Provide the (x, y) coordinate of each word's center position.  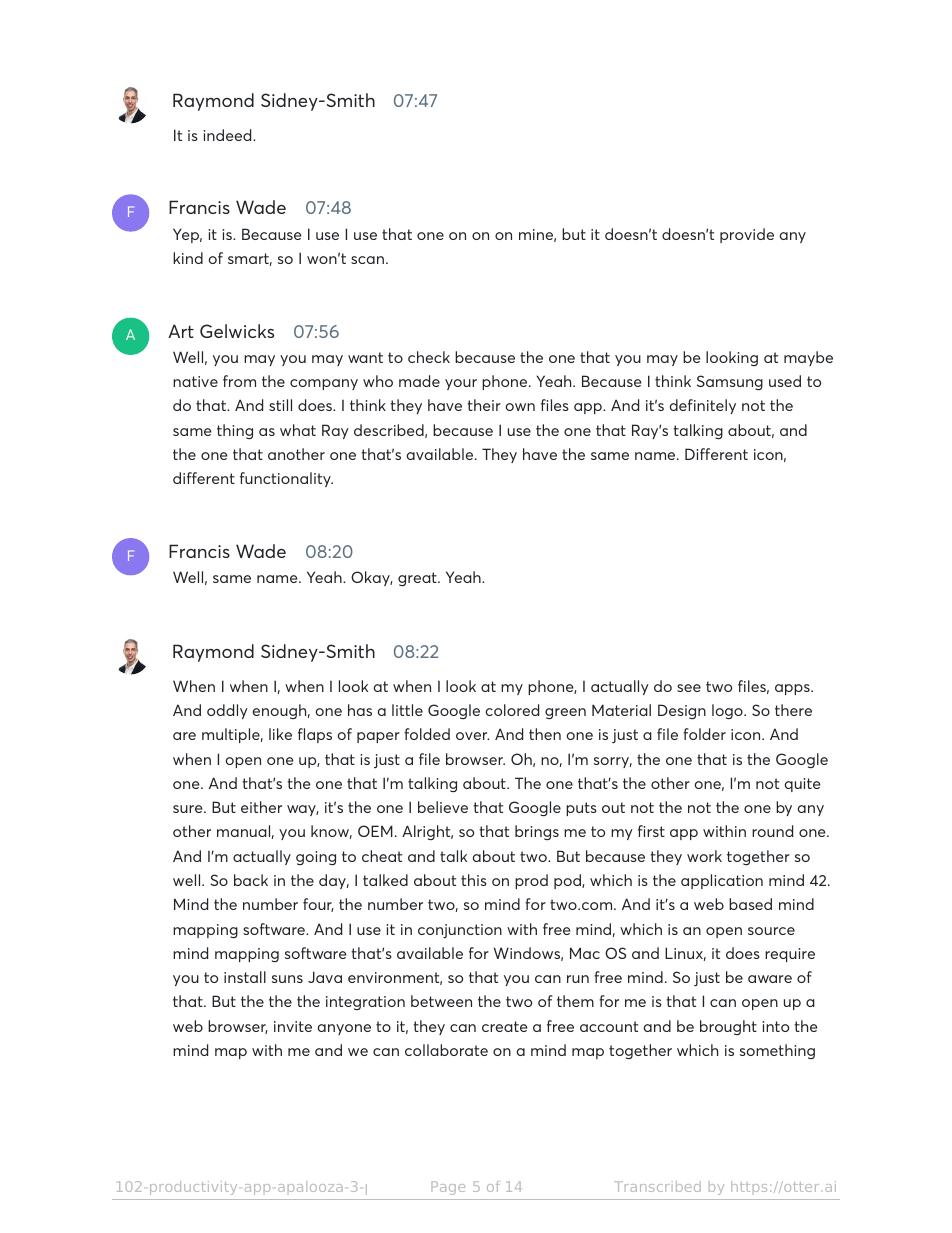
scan (367, 260)
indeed (228, 135)
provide (747, 235)
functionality (286, 479)
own (520, 407)
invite (293, 1026)
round (772, 831)
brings (537, 832)
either (261, 807)
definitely (703, 406)
